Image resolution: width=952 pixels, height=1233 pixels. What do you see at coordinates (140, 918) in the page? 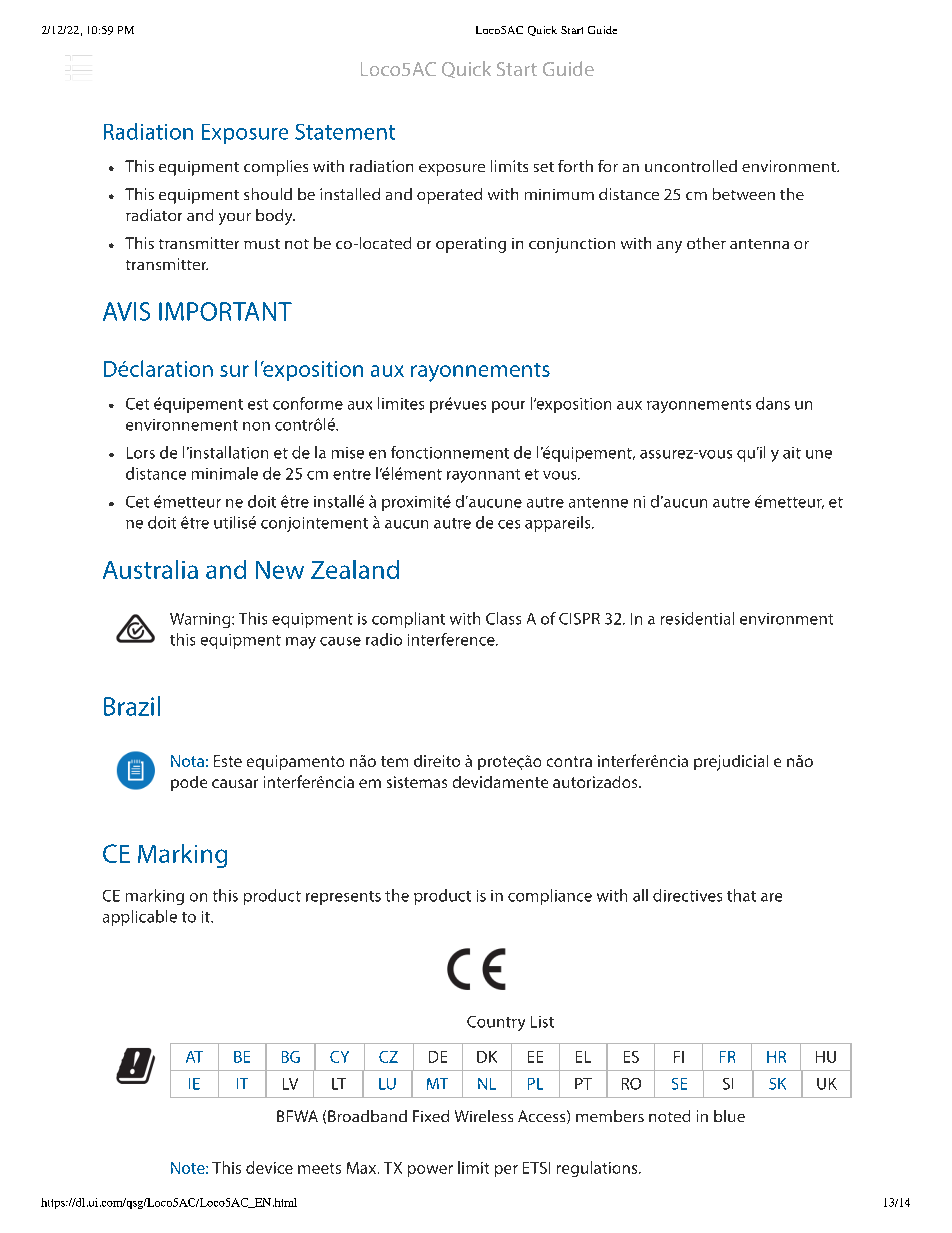
I see `applicable` at bounding box center [140, 918].
